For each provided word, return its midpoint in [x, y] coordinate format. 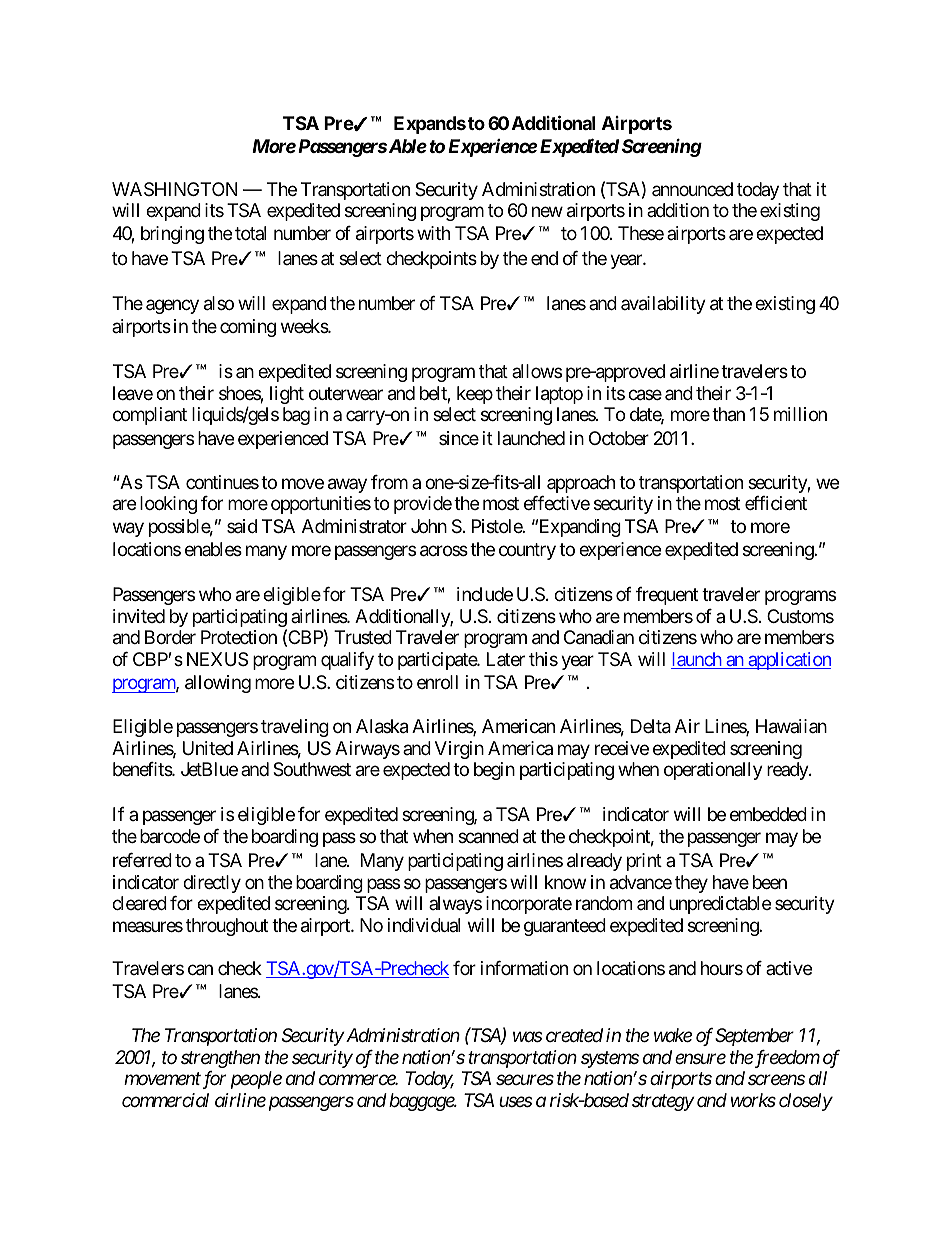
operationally [713, 771]
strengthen [220, 1059]
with [433, 233]
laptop [559, 395]
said [242, 526]
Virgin [459, 750]
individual [424, 925]
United [208, 748]
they [691, 884]
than [728, 414]
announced [692, 189]
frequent [667, 596]
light [287, 395]
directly [212, 884]
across [444, 551]
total [250, 233]
